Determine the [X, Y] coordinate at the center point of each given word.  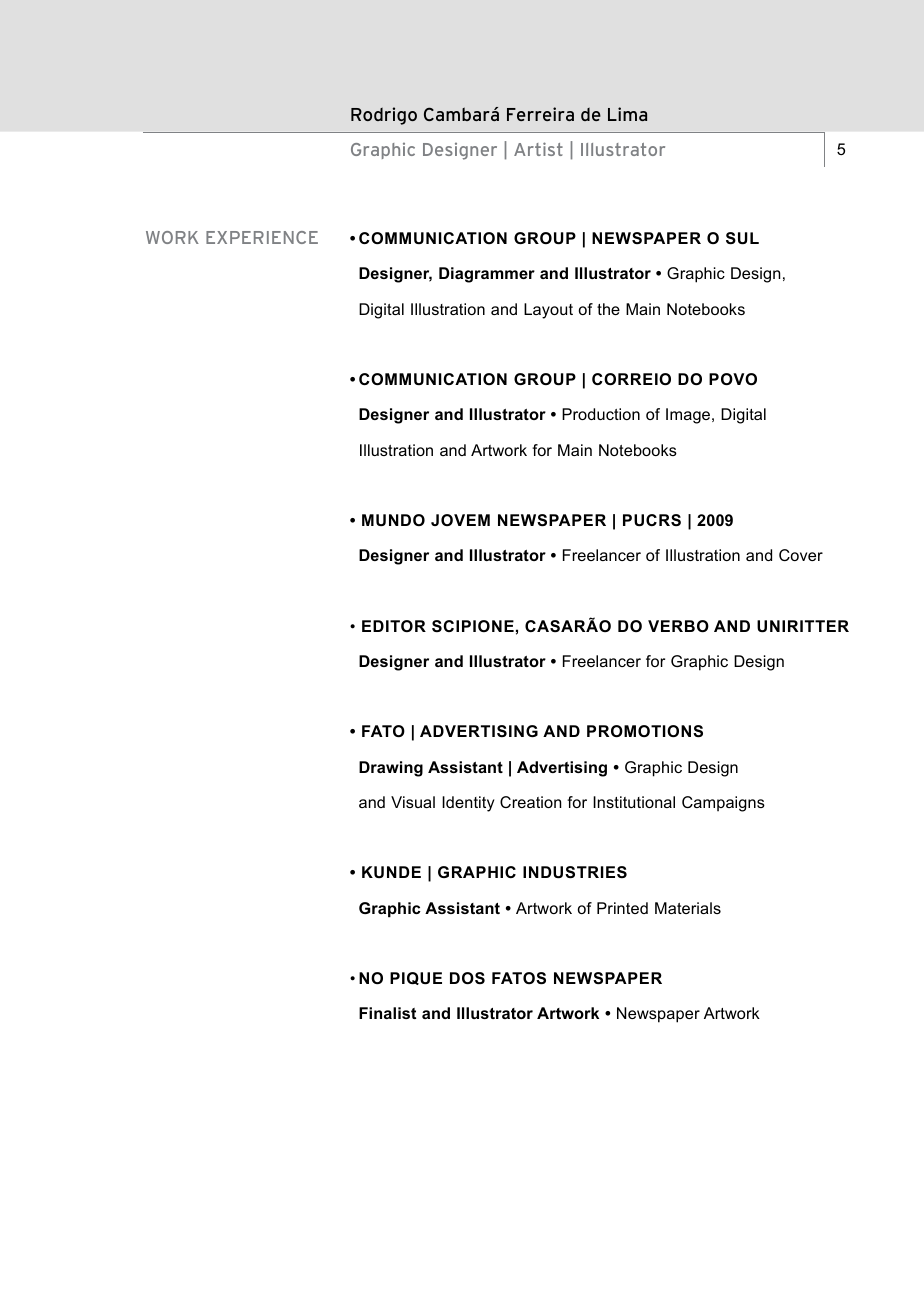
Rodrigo [384, 116]
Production [601, 414]
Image [689, 416]
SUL [742, 238]
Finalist [387, 1013]
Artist [538, 149]
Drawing [391, 769]
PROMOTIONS [645, 731]
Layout [548, 311]
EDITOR [394, 626]
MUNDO [393, 520]
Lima [627, 114]
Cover [801, 555]
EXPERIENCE [262, 237]
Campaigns [723, 804]
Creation [530, 802]
